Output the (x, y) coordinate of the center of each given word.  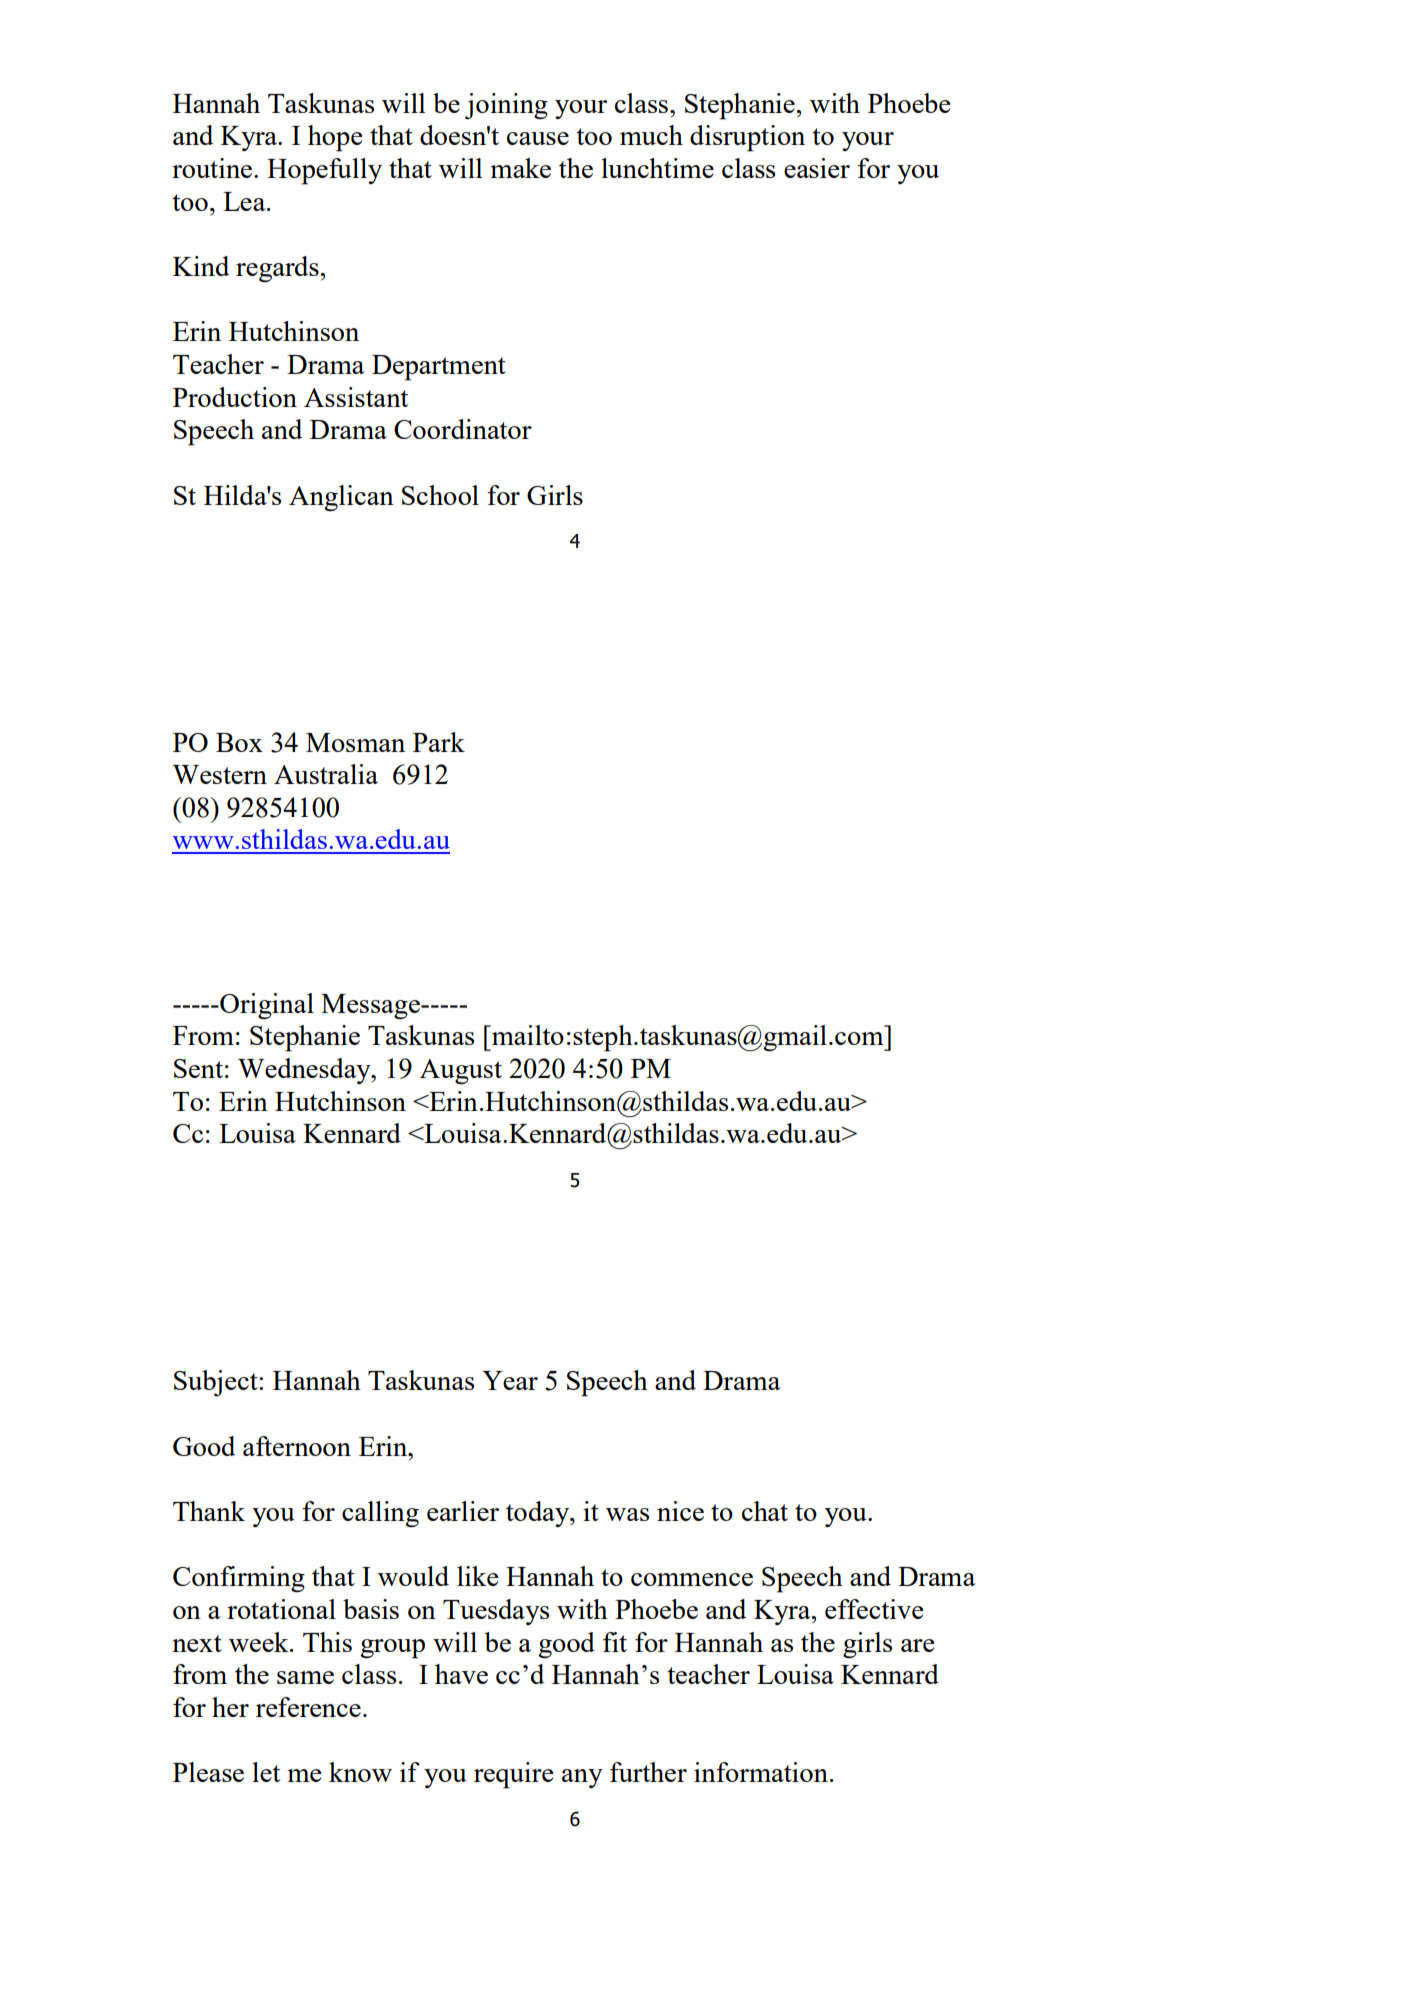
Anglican (341, 498)
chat (765, 1511)
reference (308, 1707)
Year (510, 1380)
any (582, 1778)
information (761, 1772)
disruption (747, 138)
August (461, 1072)
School (440, 495)
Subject (217, 1383)
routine (213, 168)
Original (266, 1006)
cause (538, 138)
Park (439, 742)
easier (817, 168)
